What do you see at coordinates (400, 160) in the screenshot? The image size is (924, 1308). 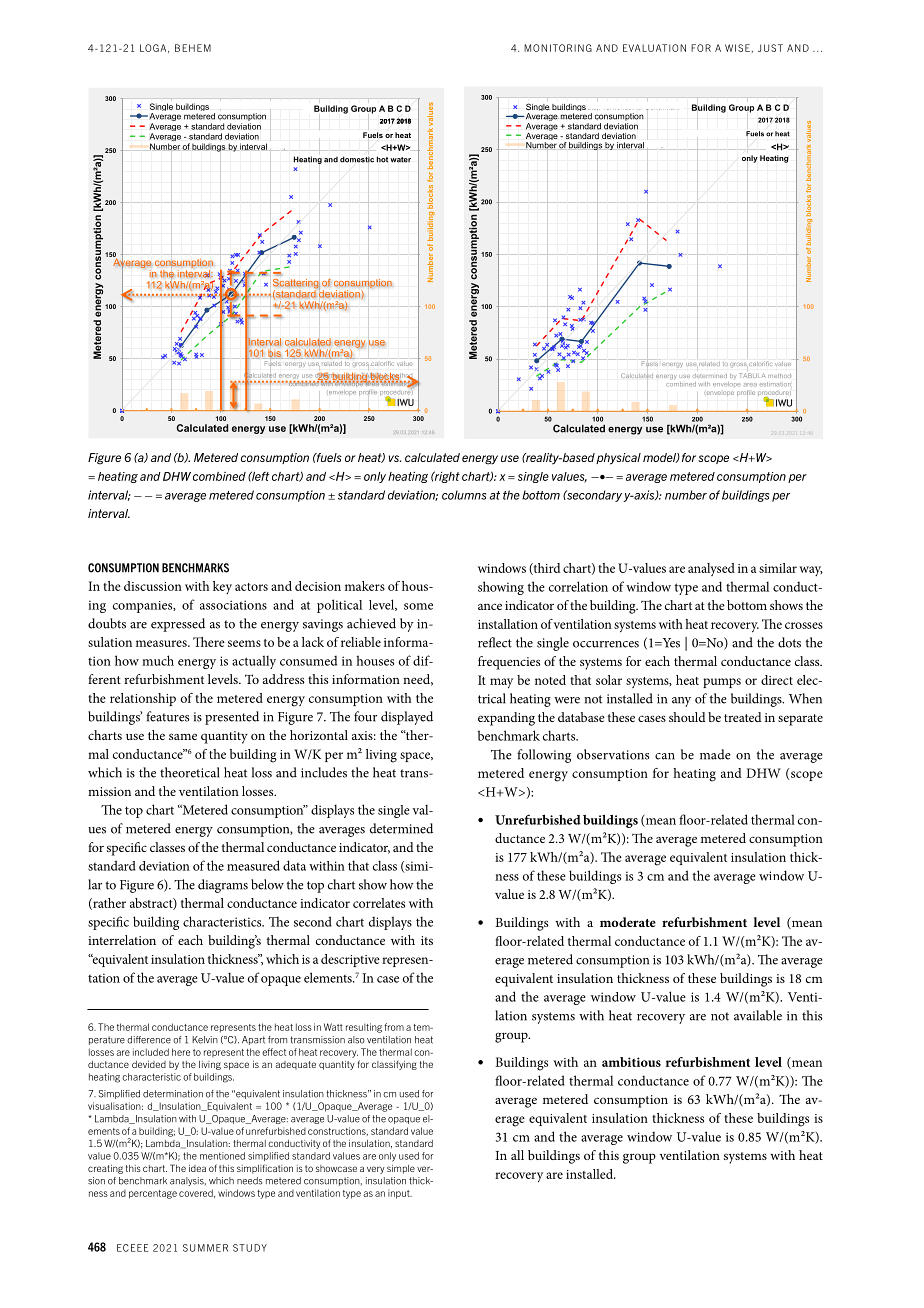 I see `water` at bounding box center [400, 160].
